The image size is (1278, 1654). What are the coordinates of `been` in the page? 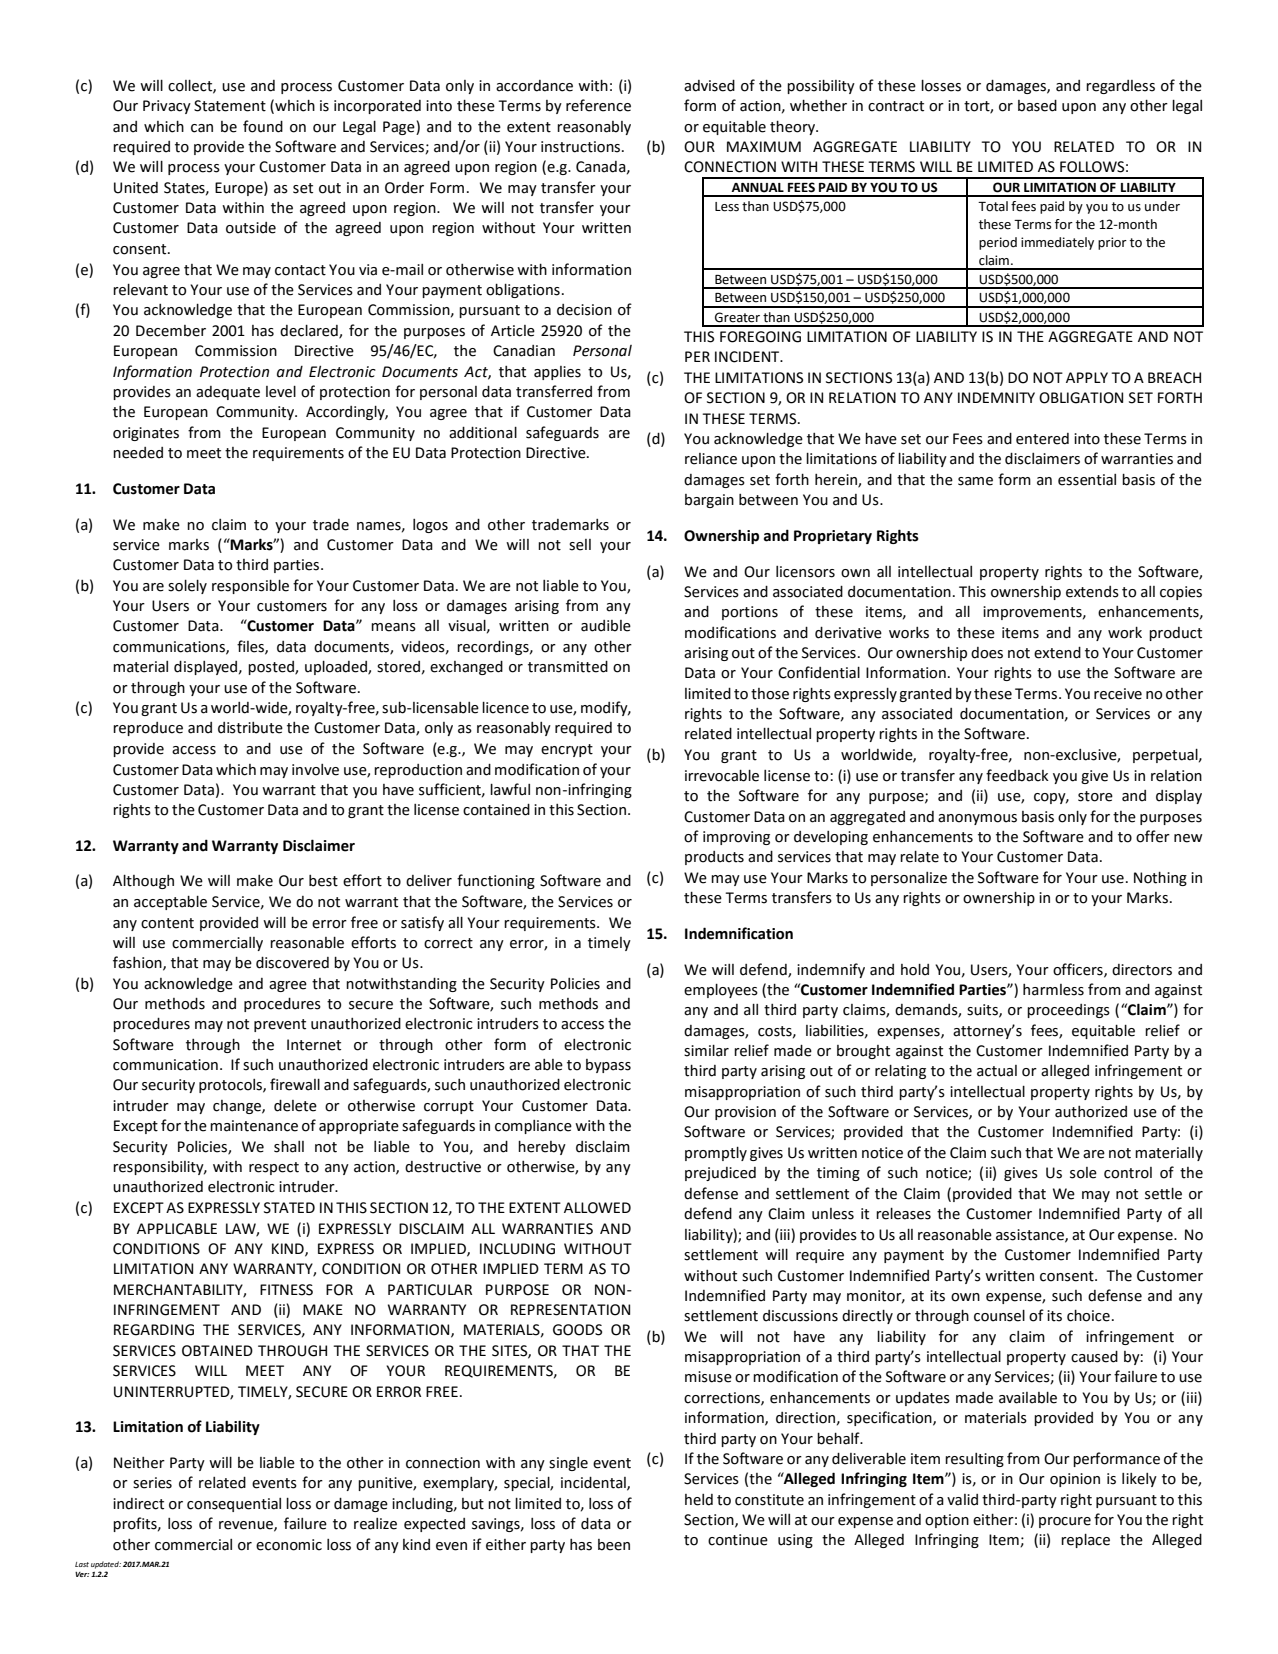 It's located at (614, 1545).
